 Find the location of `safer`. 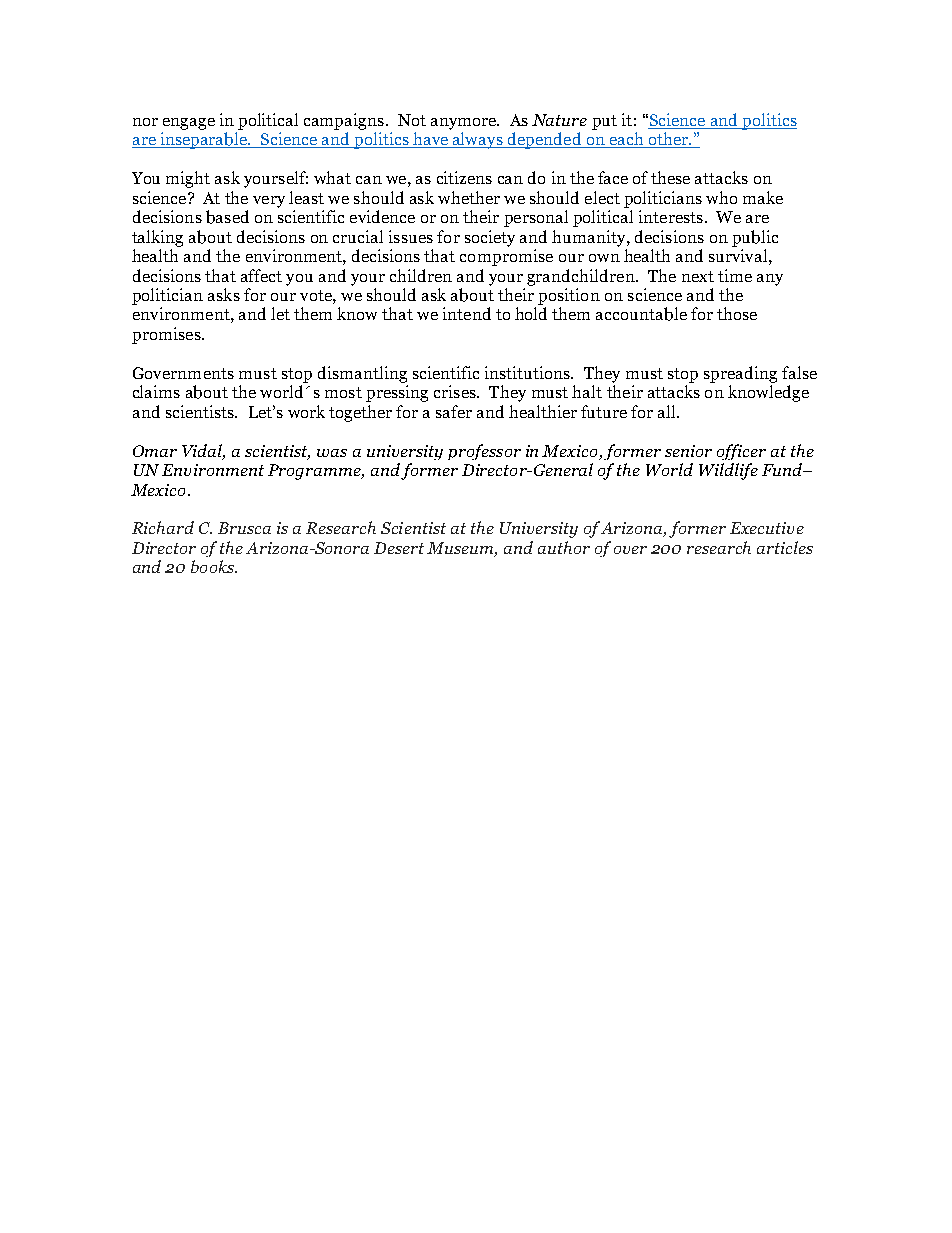

safer is located at coordinates (454, 411).
